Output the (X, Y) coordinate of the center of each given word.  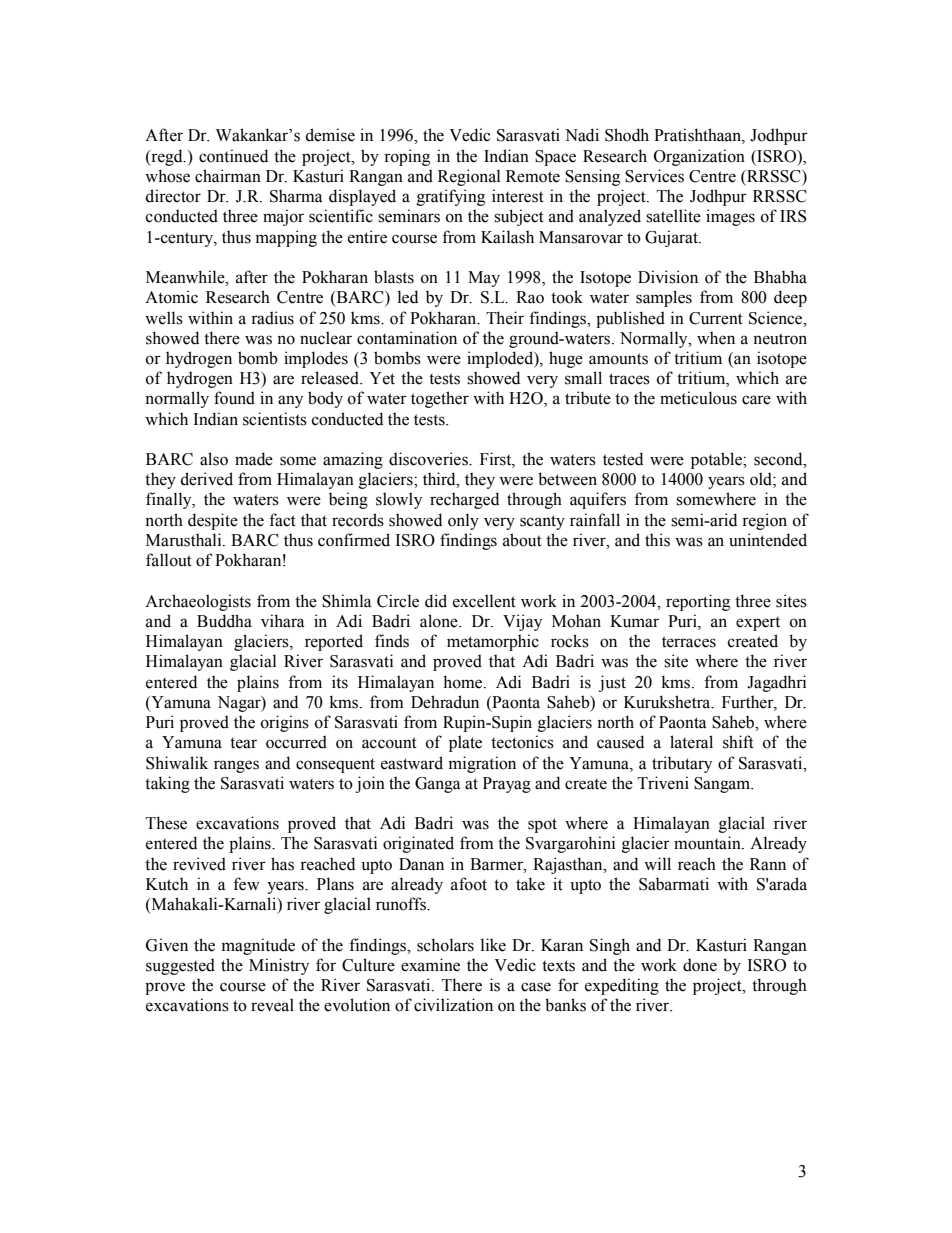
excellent (484, 601)
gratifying (451, 197)
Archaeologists (198, 602)
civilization (453, 1005)
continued (233, 156)
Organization (699, 157)
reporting (698, 602)
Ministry (279, 966)
